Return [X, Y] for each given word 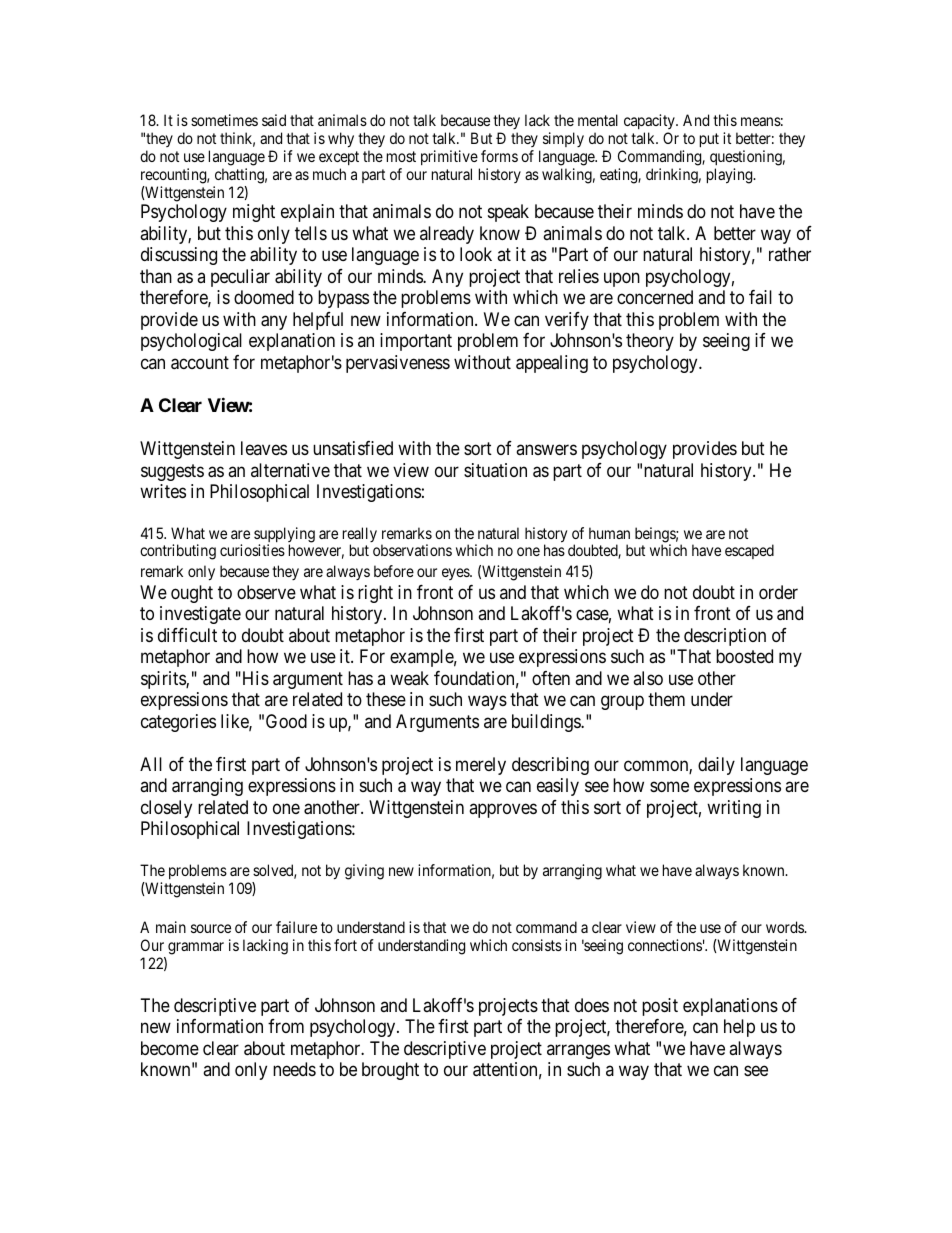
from [286, 1026]
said [274, 120]
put [709, 140]
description [725, 637]
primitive [449, 157]
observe [266, 592]
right [375, 594]
